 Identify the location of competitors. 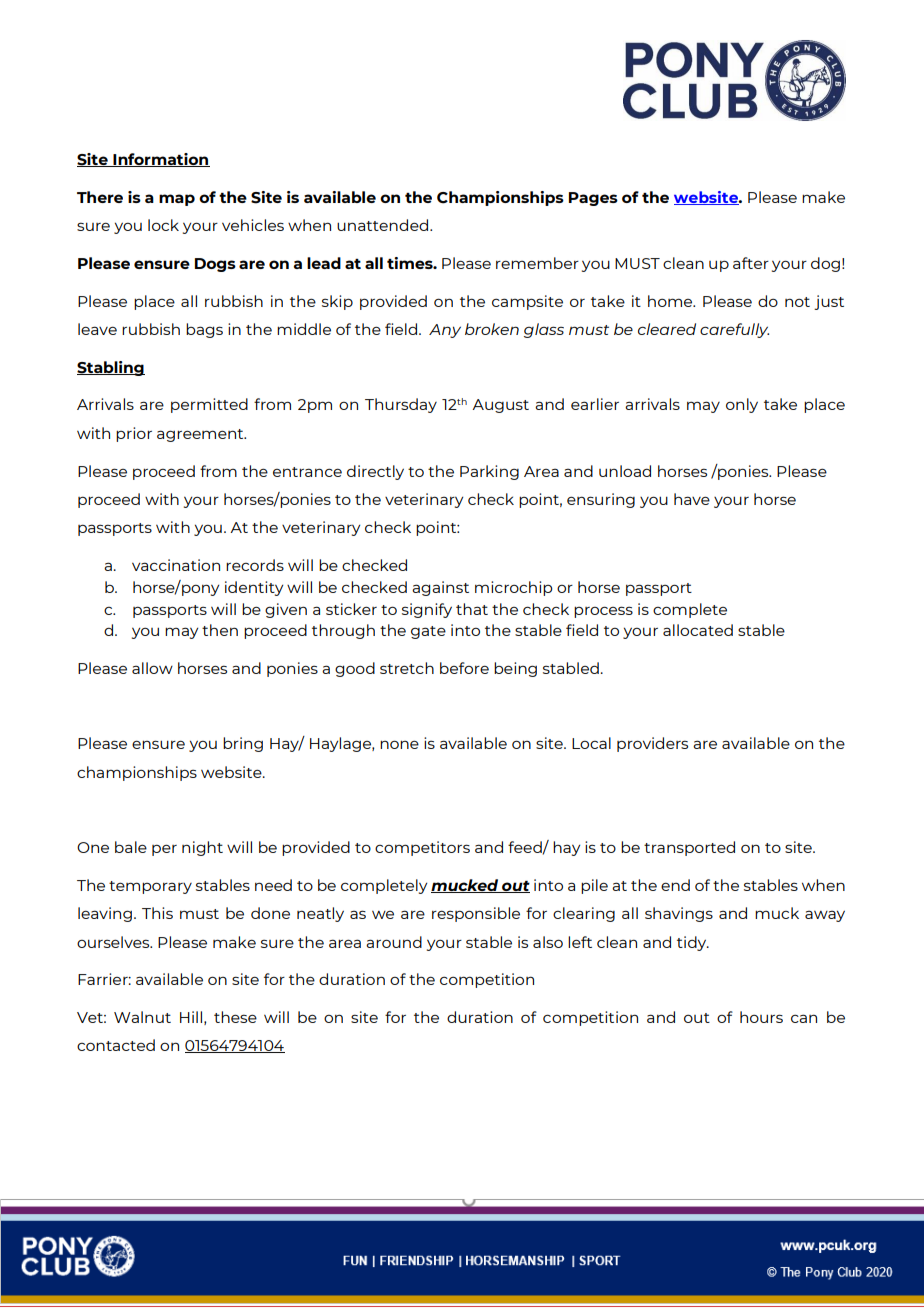
(422, 848).
